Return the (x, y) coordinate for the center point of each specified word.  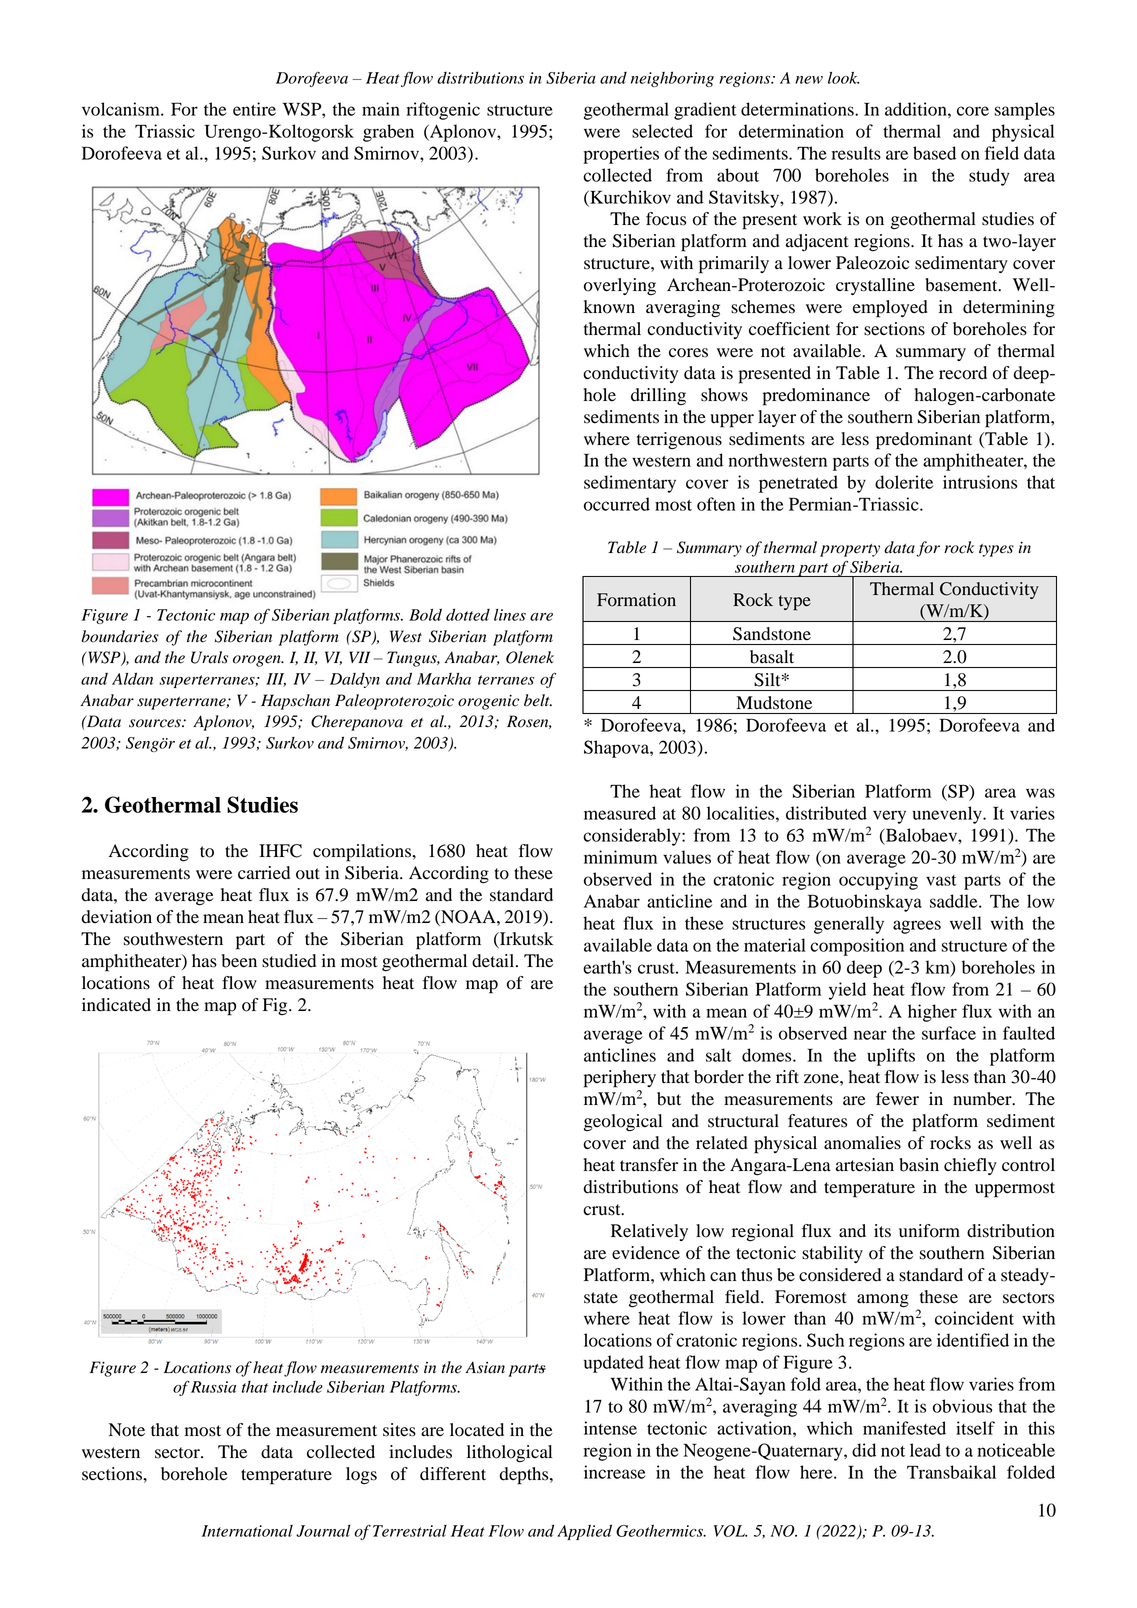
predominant (924, 441)
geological (623, 1123)
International (247, 1531)
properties (621, 155)
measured (620, 813)
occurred (617, 504)
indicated (116, 1005)
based (934, 153)
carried (264, 873)
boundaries (120, 636)
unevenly (948, 815)
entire (254, 109)
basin (919, 1165)
